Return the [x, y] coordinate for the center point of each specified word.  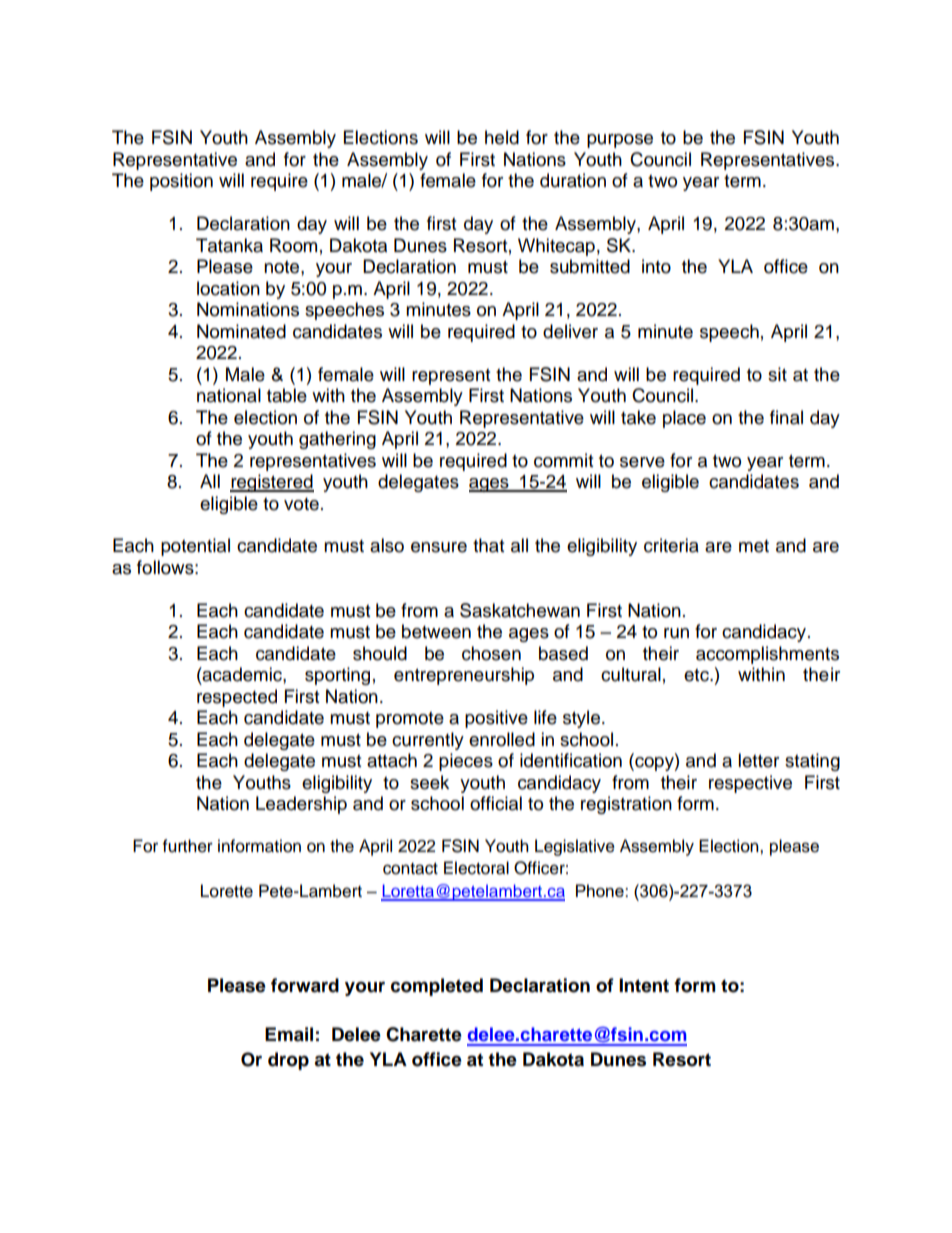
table [287, 395]
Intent [644, 985]
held [502, 137]
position [181, 182]
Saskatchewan [520, 610]
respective [750, 784]
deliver [570, 331]
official [496, 803]
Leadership [301, 805]
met [754, 546]
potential [195, 547]
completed [437, 987]
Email [289, 1034]
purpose [620, 141]
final [786, 417]
